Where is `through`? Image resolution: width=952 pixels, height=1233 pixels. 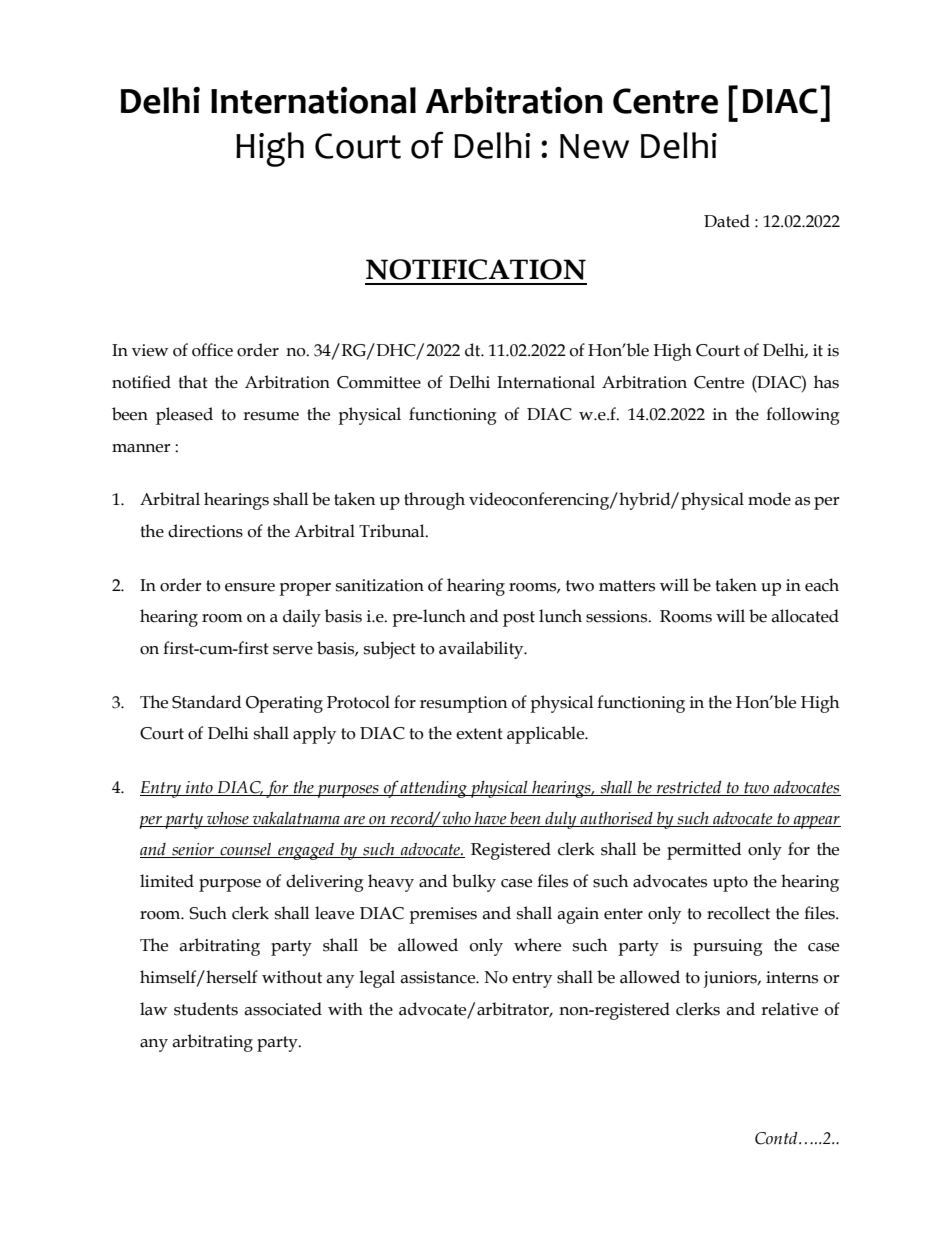
through is located at coordinates (434, 501).
